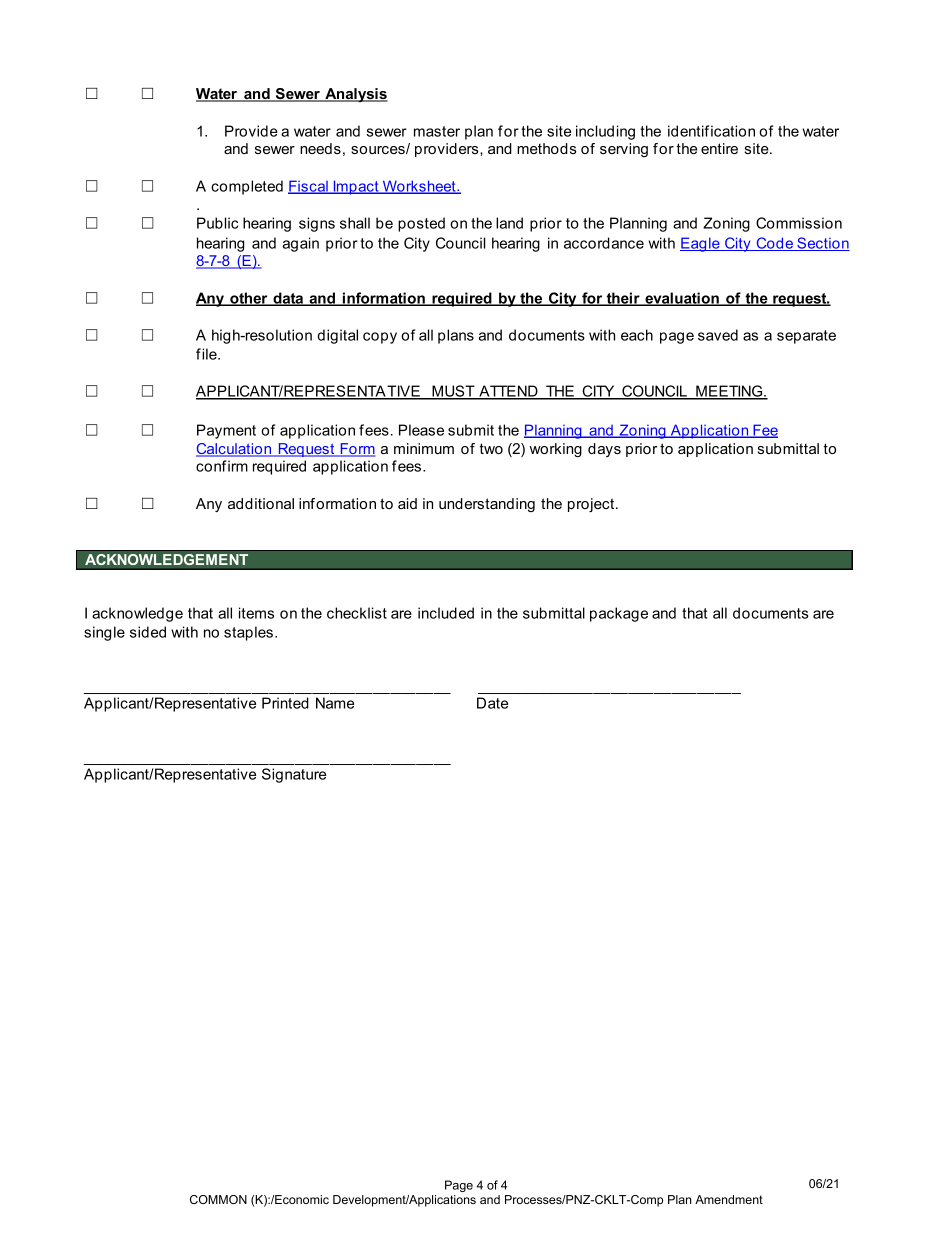 The height and width of the screenshot is (1233, 952). What do you see at coordinates (148, 632) in the screenshot?
I see `sided` at bounding box center [148, 632].
